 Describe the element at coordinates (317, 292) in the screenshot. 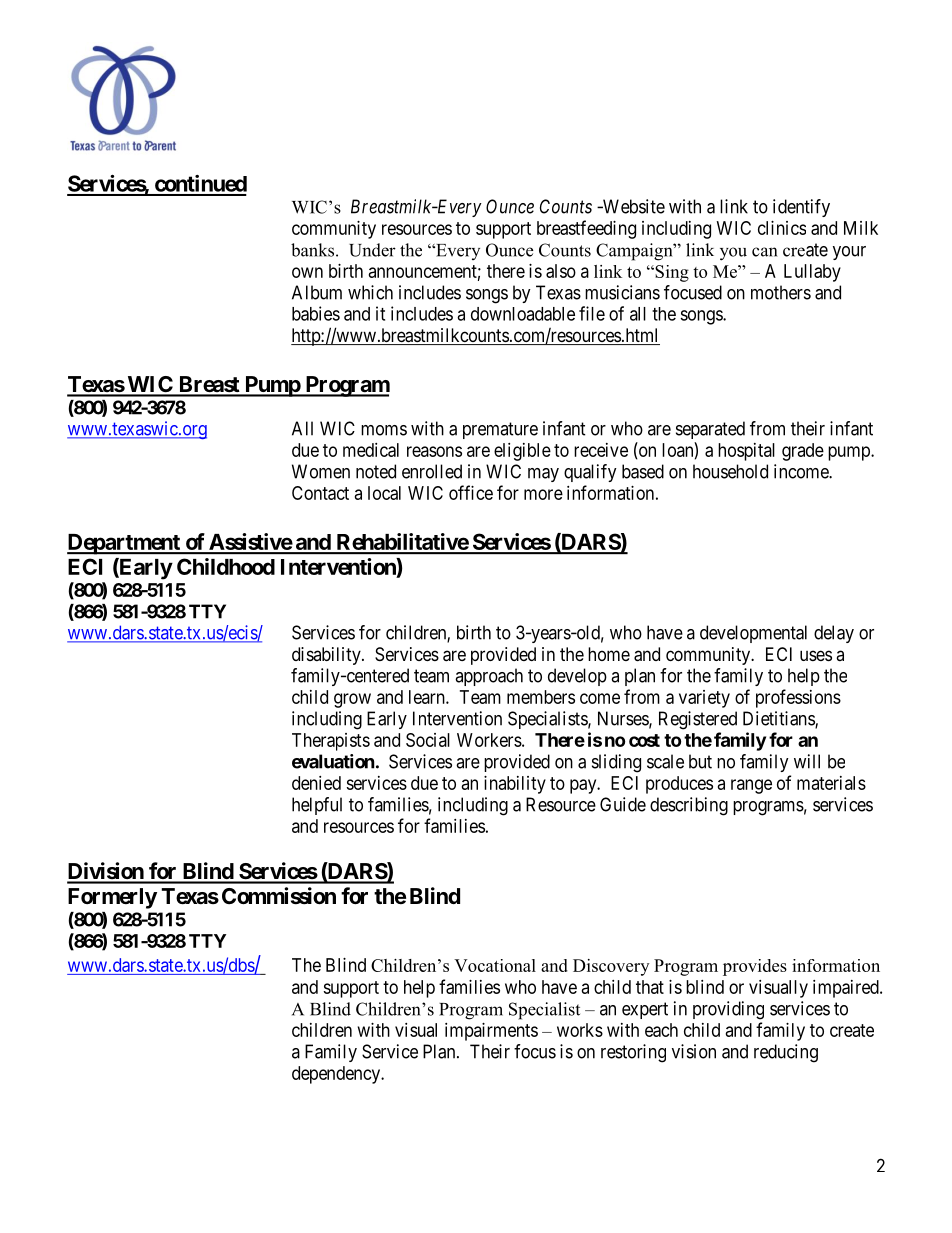

I see `Album` at that location.
